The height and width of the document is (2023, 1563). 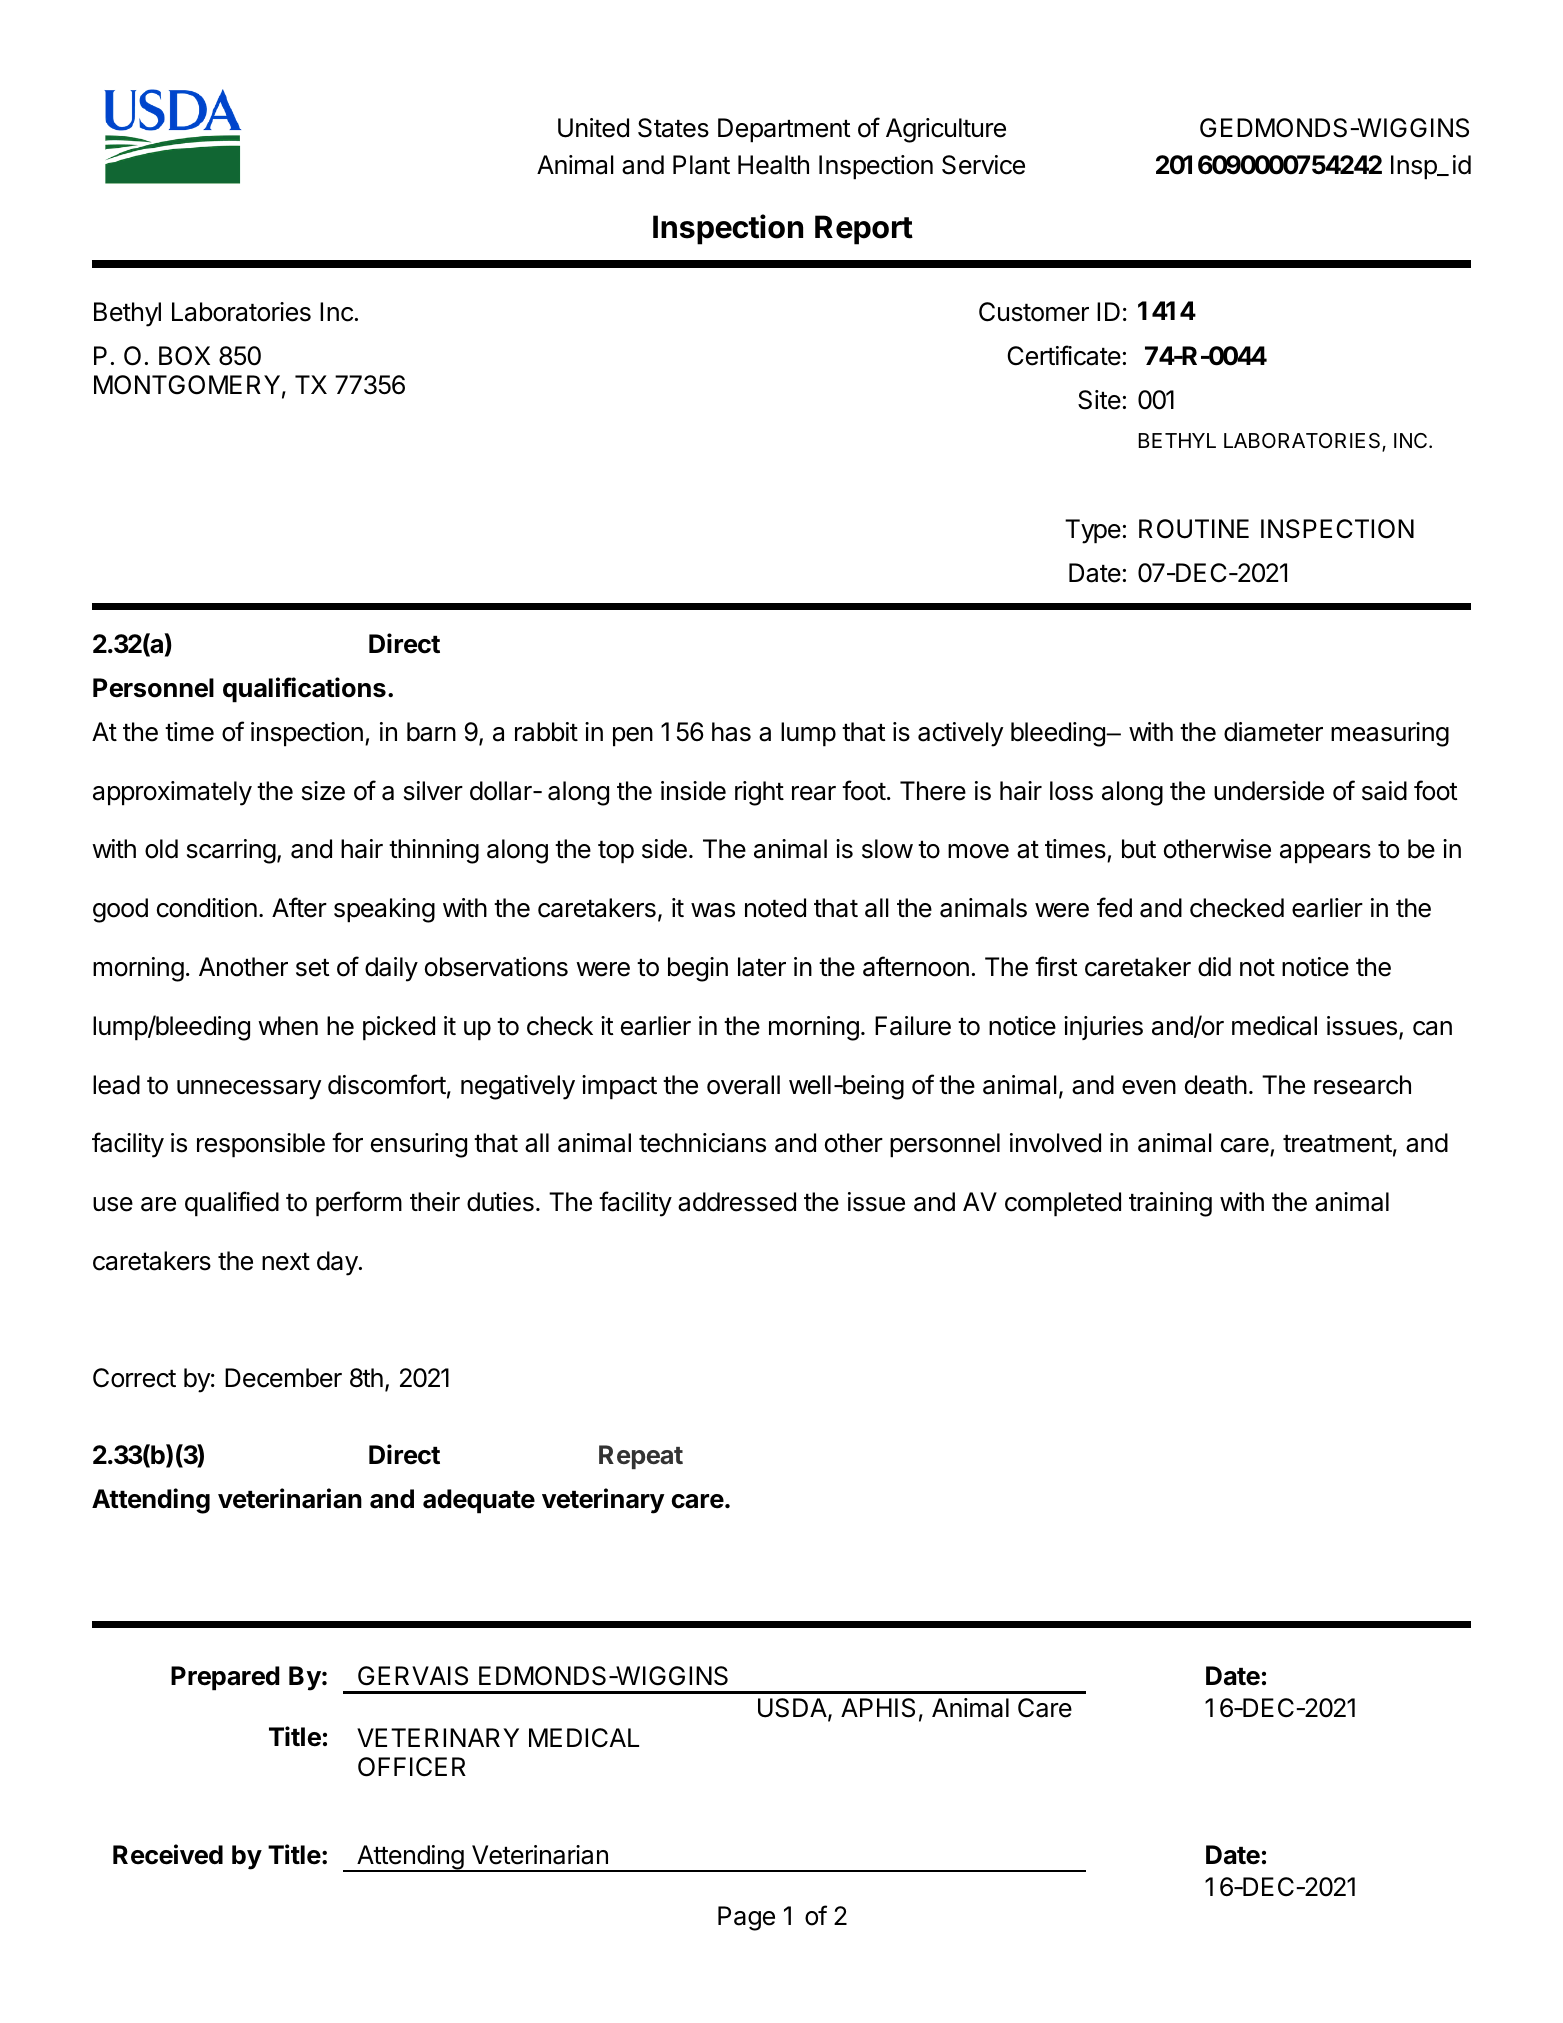 I want to click on Received, so click(x=168, y=1854).
